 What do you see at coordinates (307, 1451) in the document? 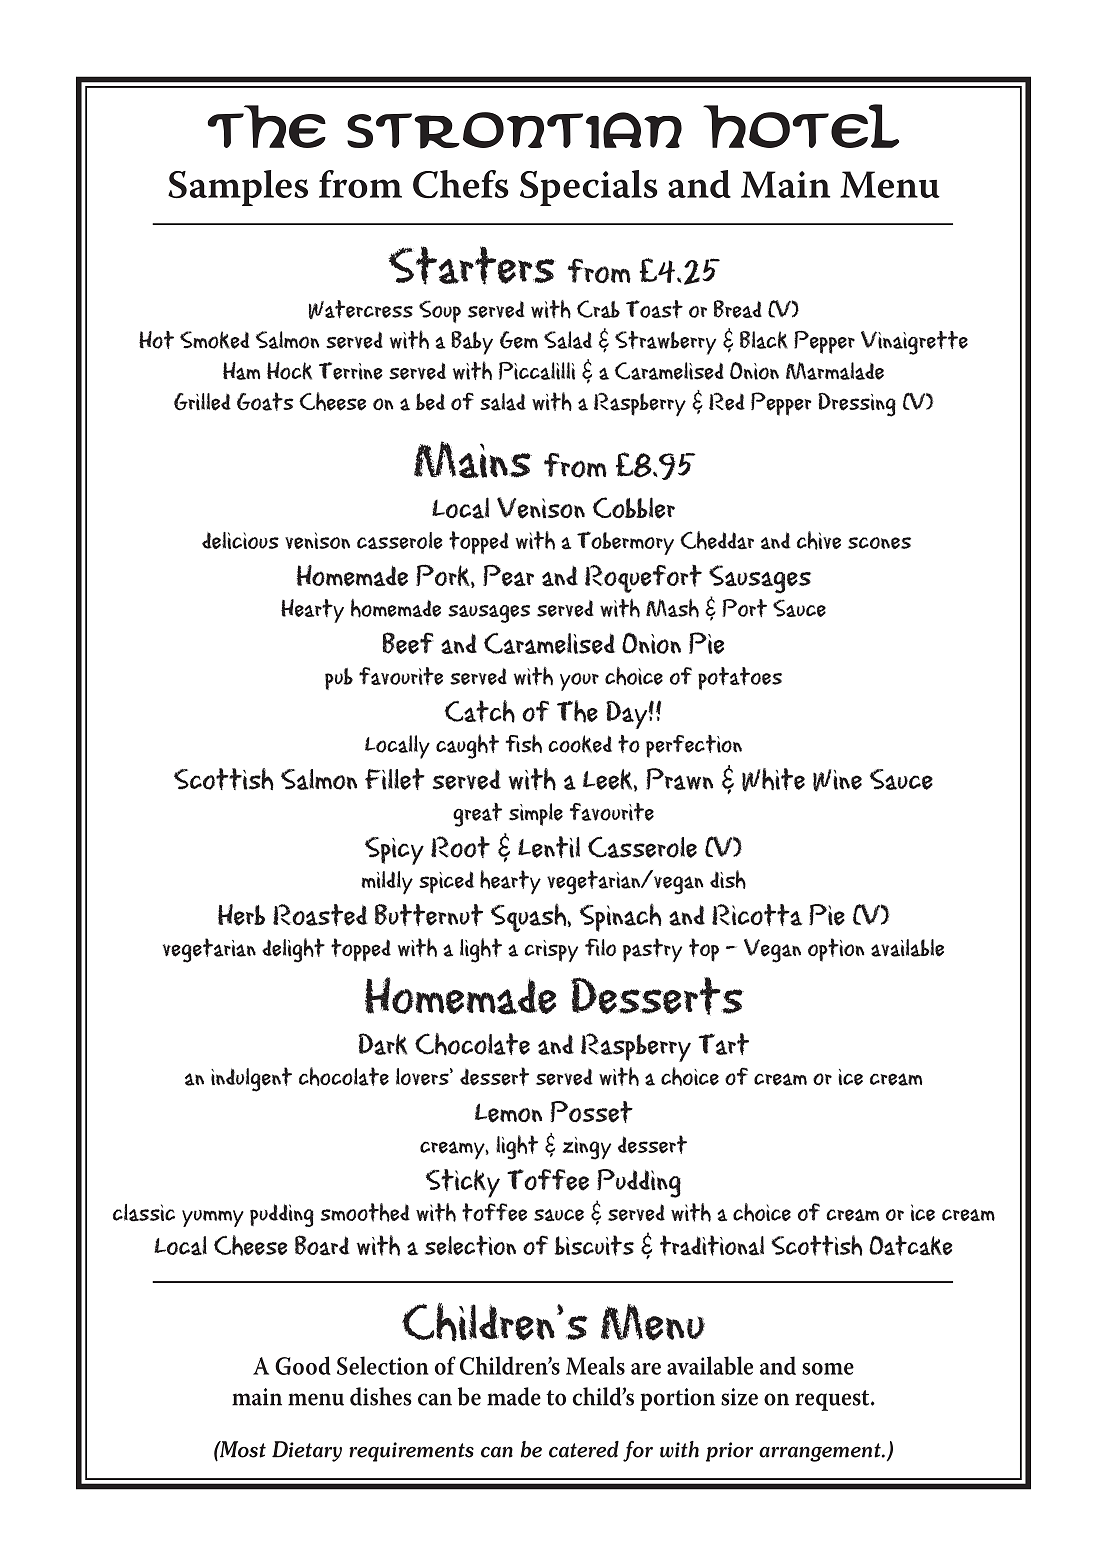
I see `Dietary` at bounding box center [307, 1451].
